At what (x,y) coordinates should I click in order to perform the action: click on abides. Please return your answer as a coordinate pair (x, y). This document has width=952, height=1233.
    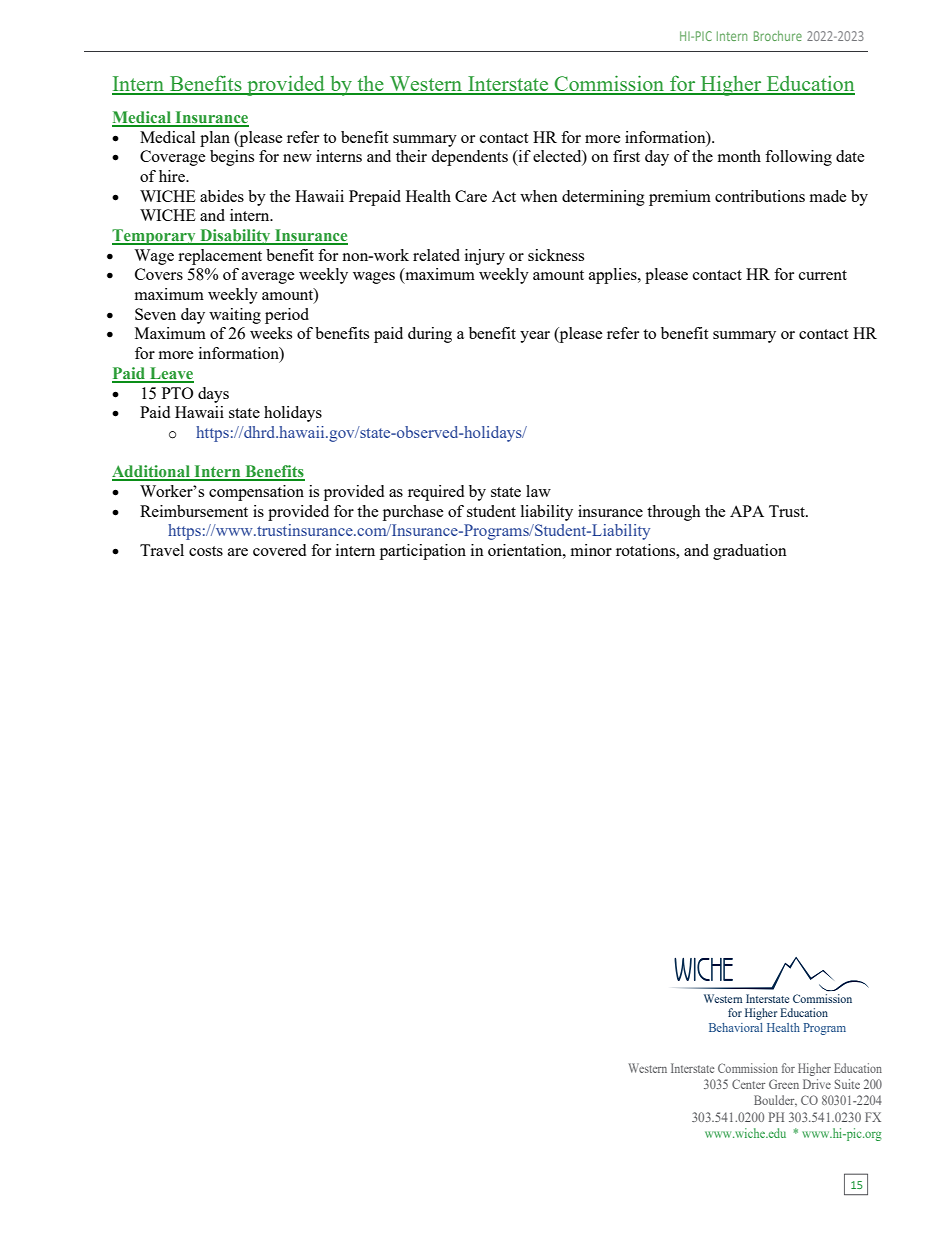
    Looking at the image, I should click on (222, 196).
